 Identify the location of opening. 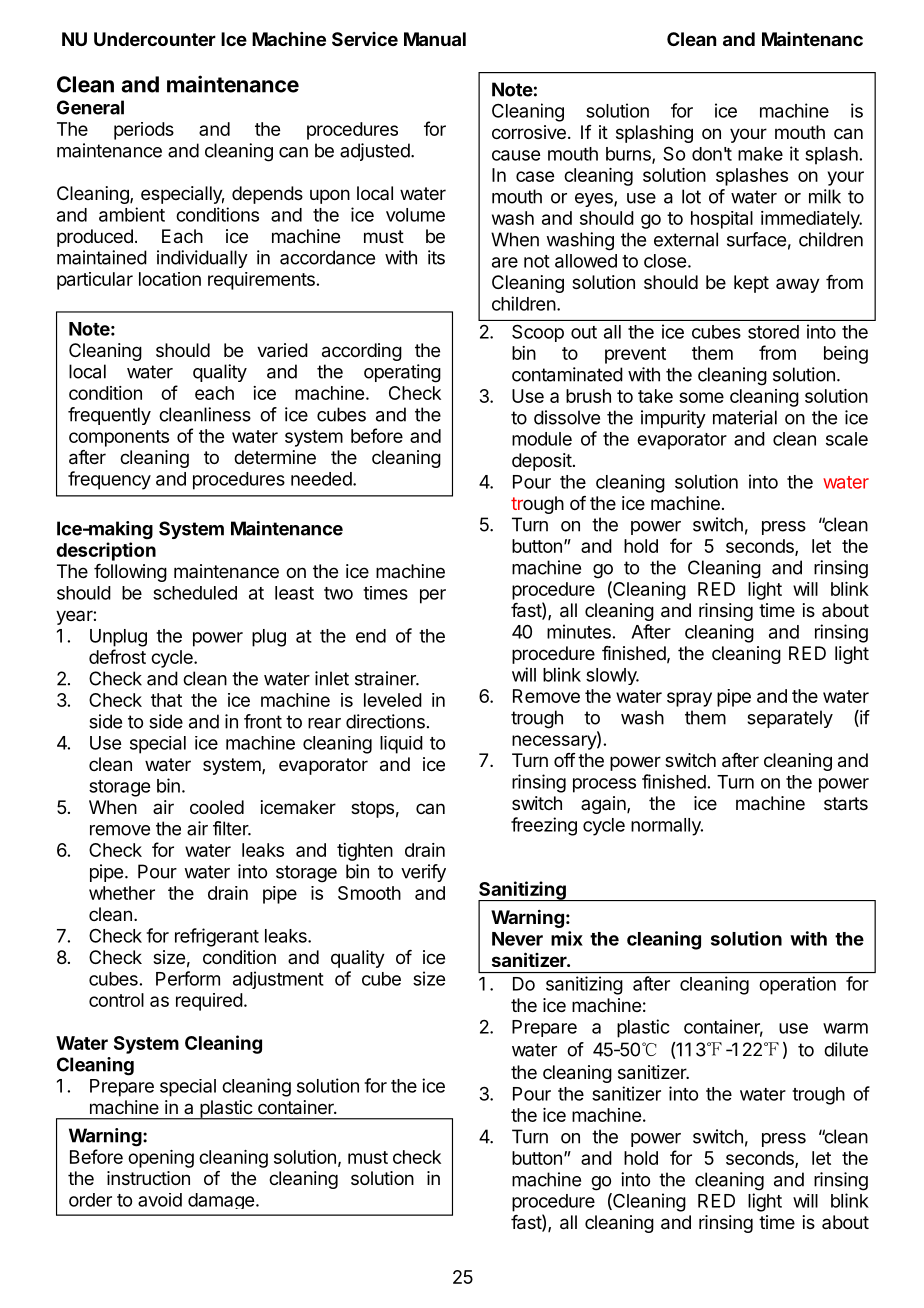
(161, 1159).
